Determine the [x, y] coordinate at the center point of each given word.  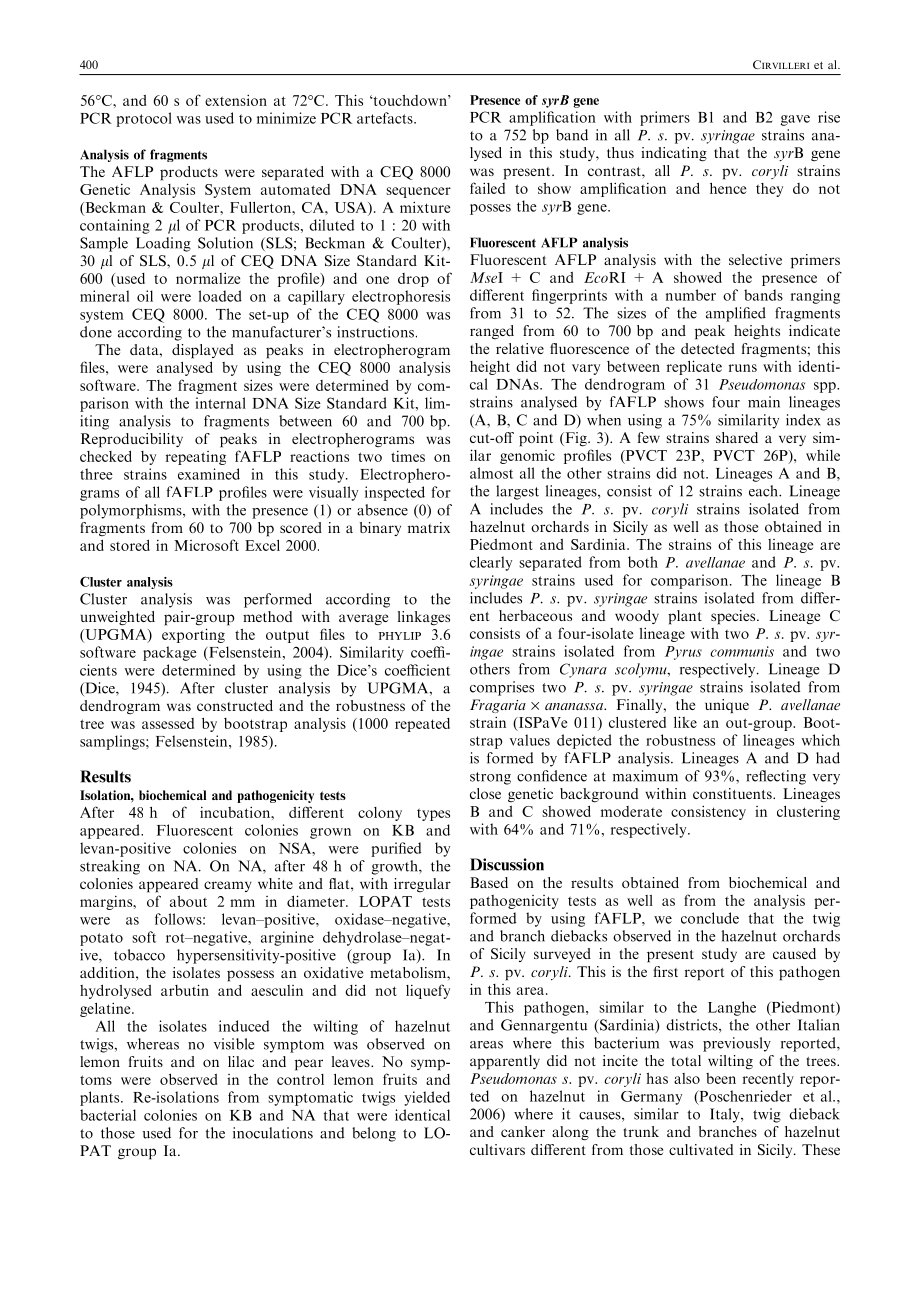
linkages [424, 618]
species [734, 617]
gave [795, 120]
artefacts [386, 118]
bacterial [108, 1115]
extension [236, 100]
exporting [193, 635]
